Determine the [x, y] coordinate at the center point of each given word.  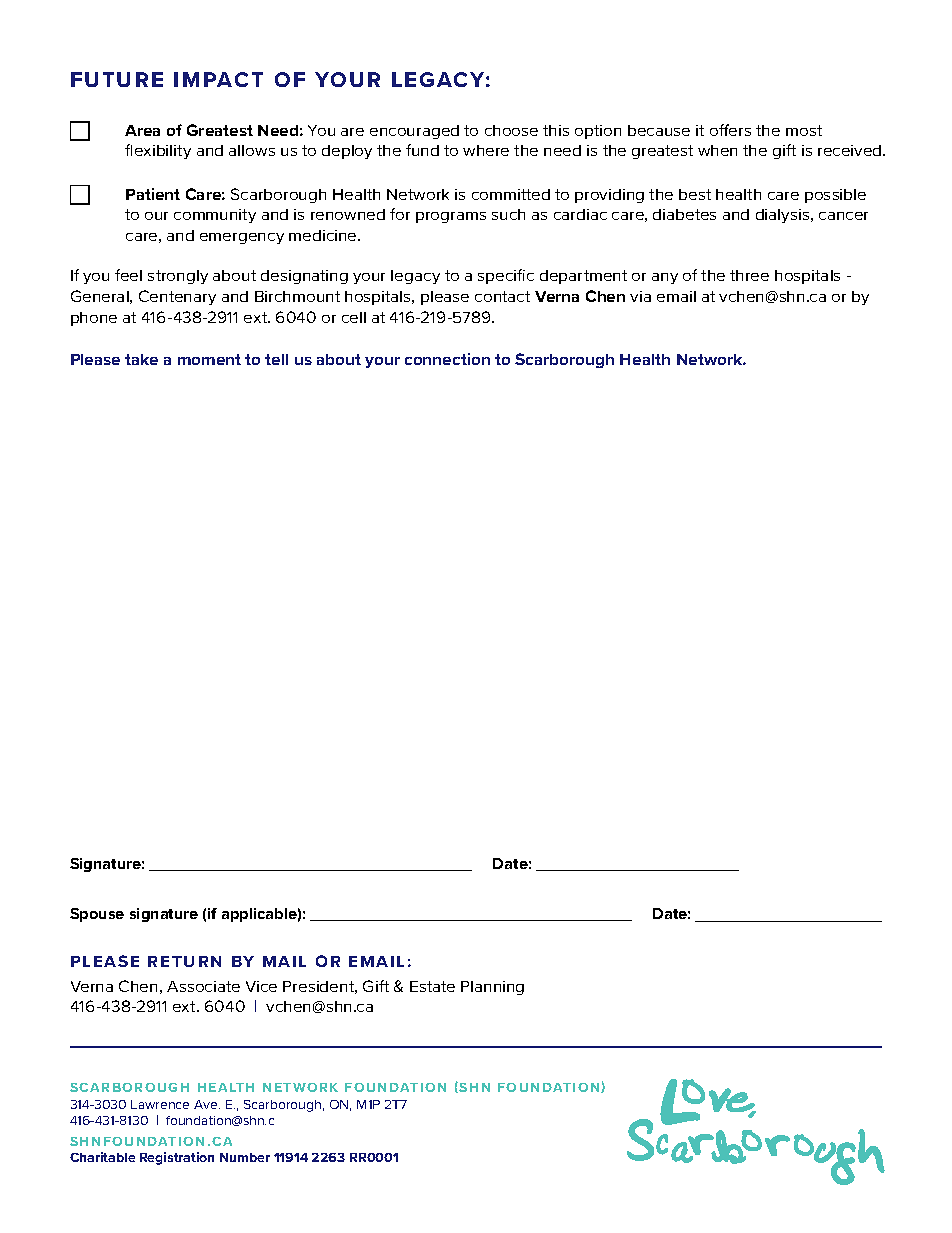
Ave [207, 1104]
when [717, 150]
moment [209, 359]
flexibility [158, 151]
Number [245, 1157]
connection [447, 359]
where [486, 150]
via [640, 296]
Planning [492, 988]
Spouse [97, 915]
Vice [261, 986]
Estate [432, 986]
